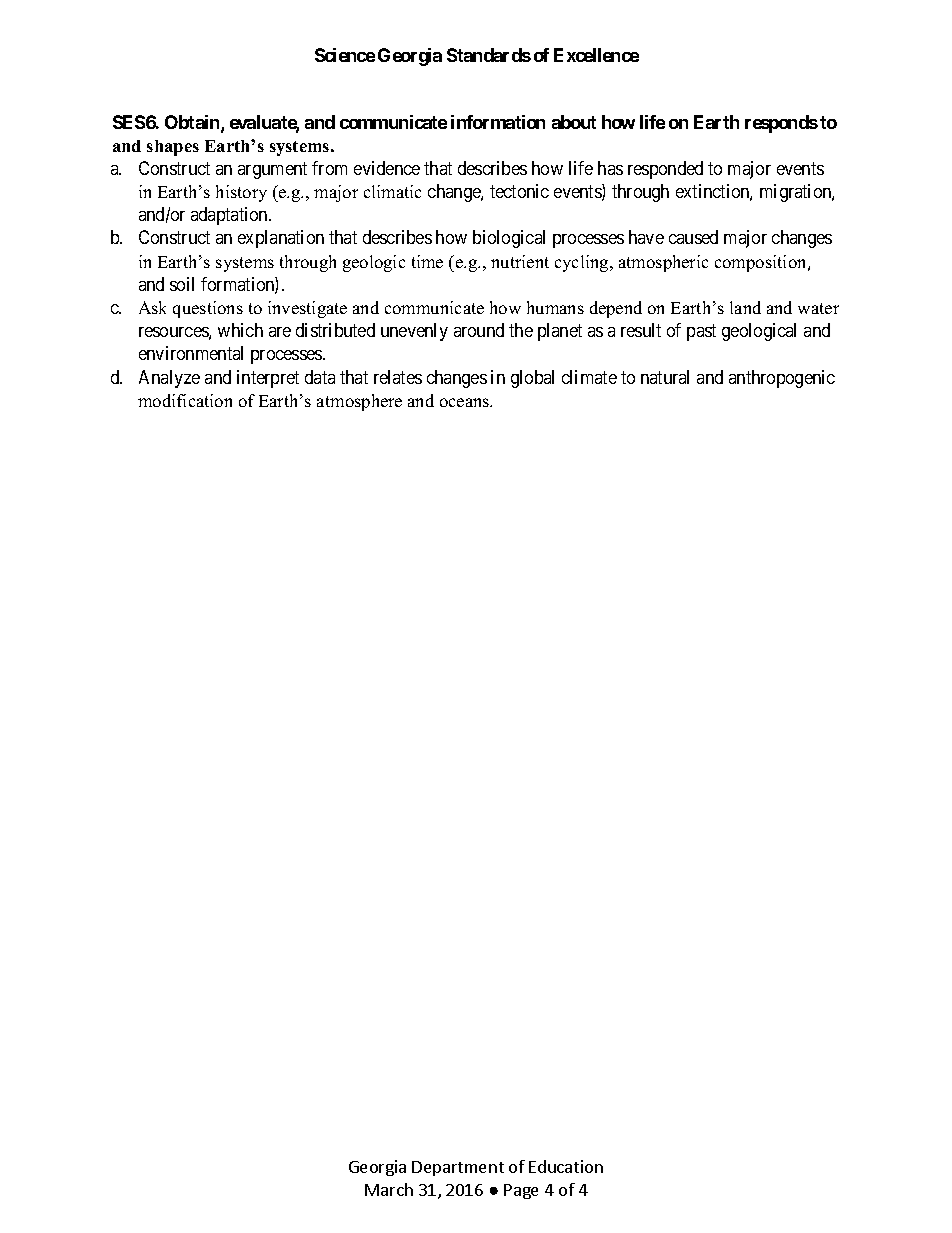 Image resolution: width=952 pixels, height=1233 pixels. What do you see at coordinates (458, 1168) in the screenshot?
I see `Department` at bounding box center [458, 1168].
